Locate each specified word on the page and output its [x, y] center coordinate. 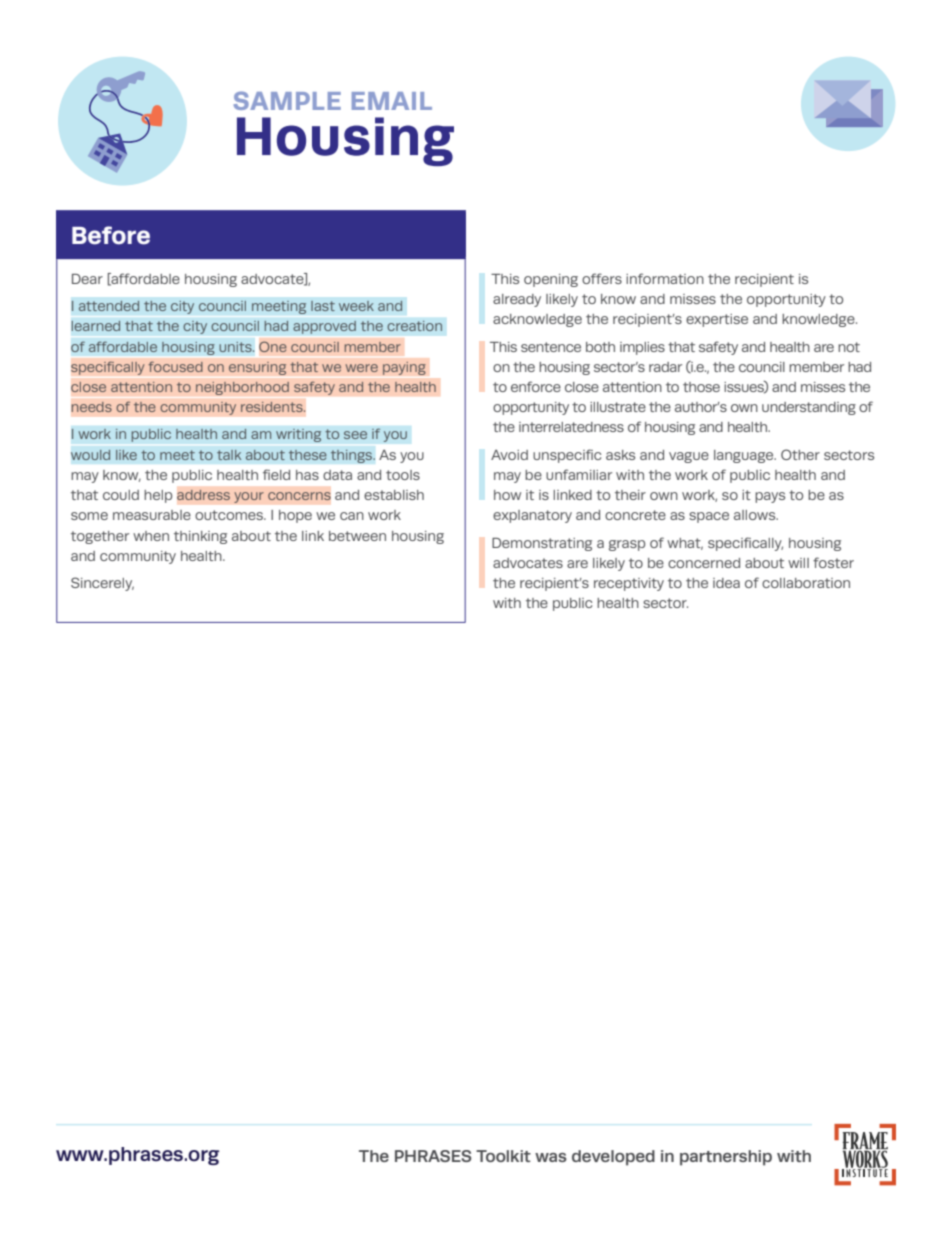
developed [613, 1158]
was [551, 1157]
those [701, 387]
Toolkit [503, 1156]
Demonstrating [542, 544]
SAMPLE [287, 100]
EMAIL [392, 101]
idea [726, 583]
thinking [200, 537]
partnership [726, 1158]
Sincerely [102, 584]
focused [175, 366]
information [665, 278]
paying [404, 368]
